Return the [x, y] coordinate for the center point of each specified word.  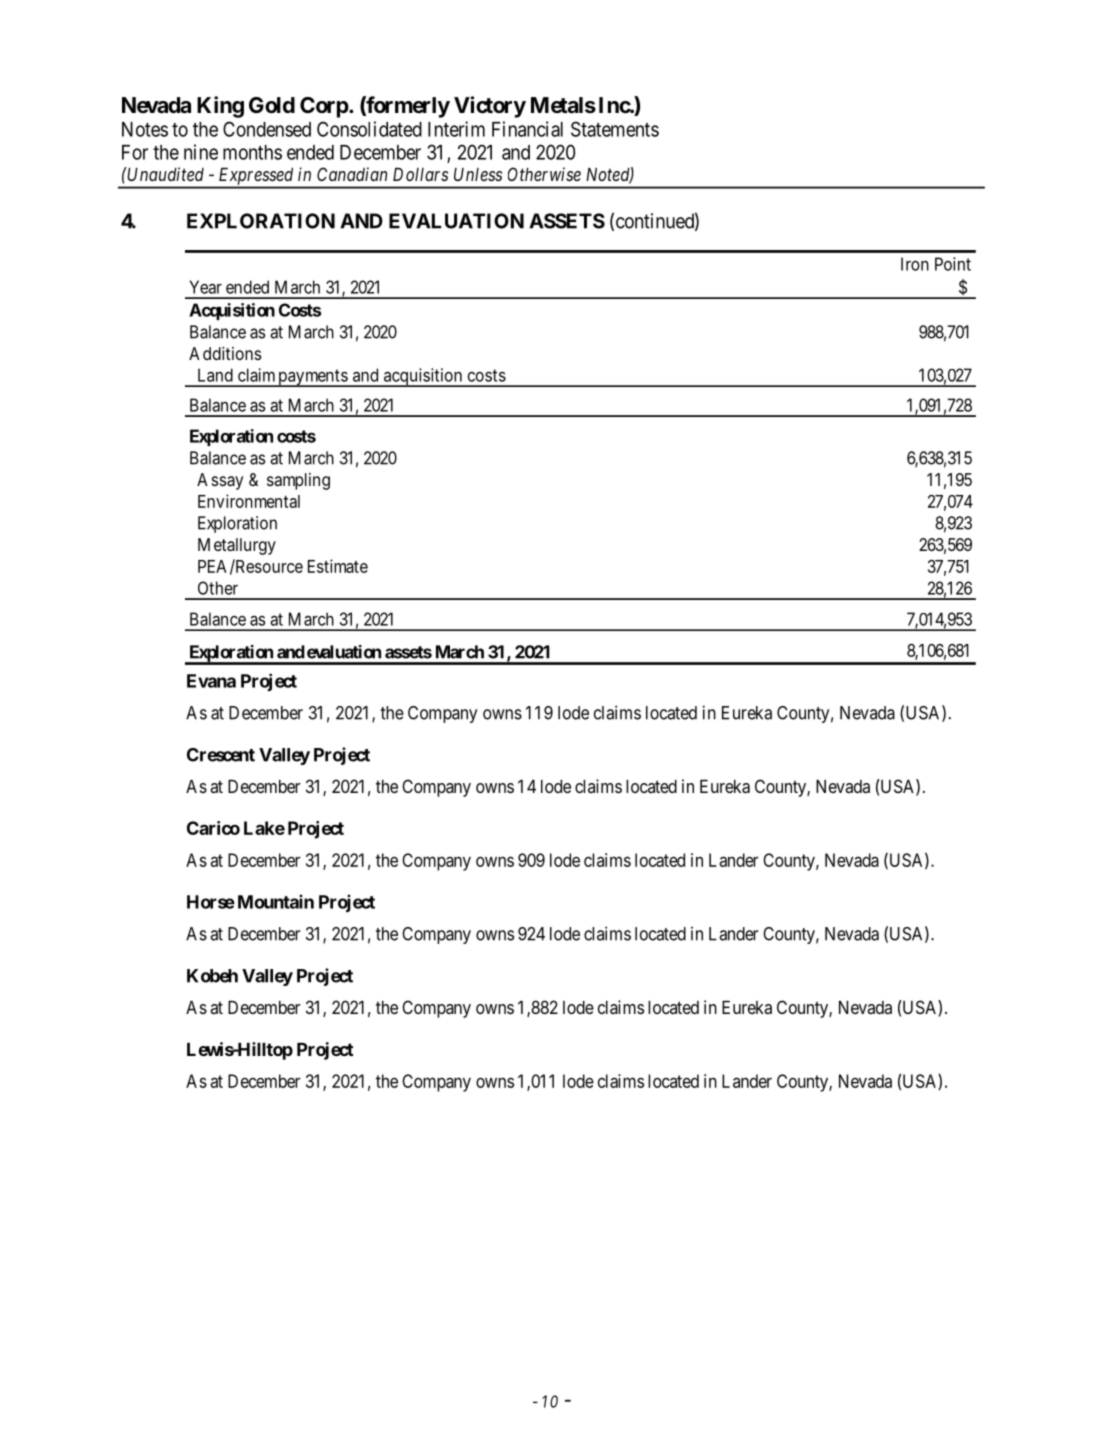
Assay [220, 481]
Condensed [267, 129]
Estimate [338, 566]
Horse [211, 902]
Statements [615, 129]
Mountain [276, 901]
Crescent [221, 755]
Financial [527, 129]
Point [953, 264]
